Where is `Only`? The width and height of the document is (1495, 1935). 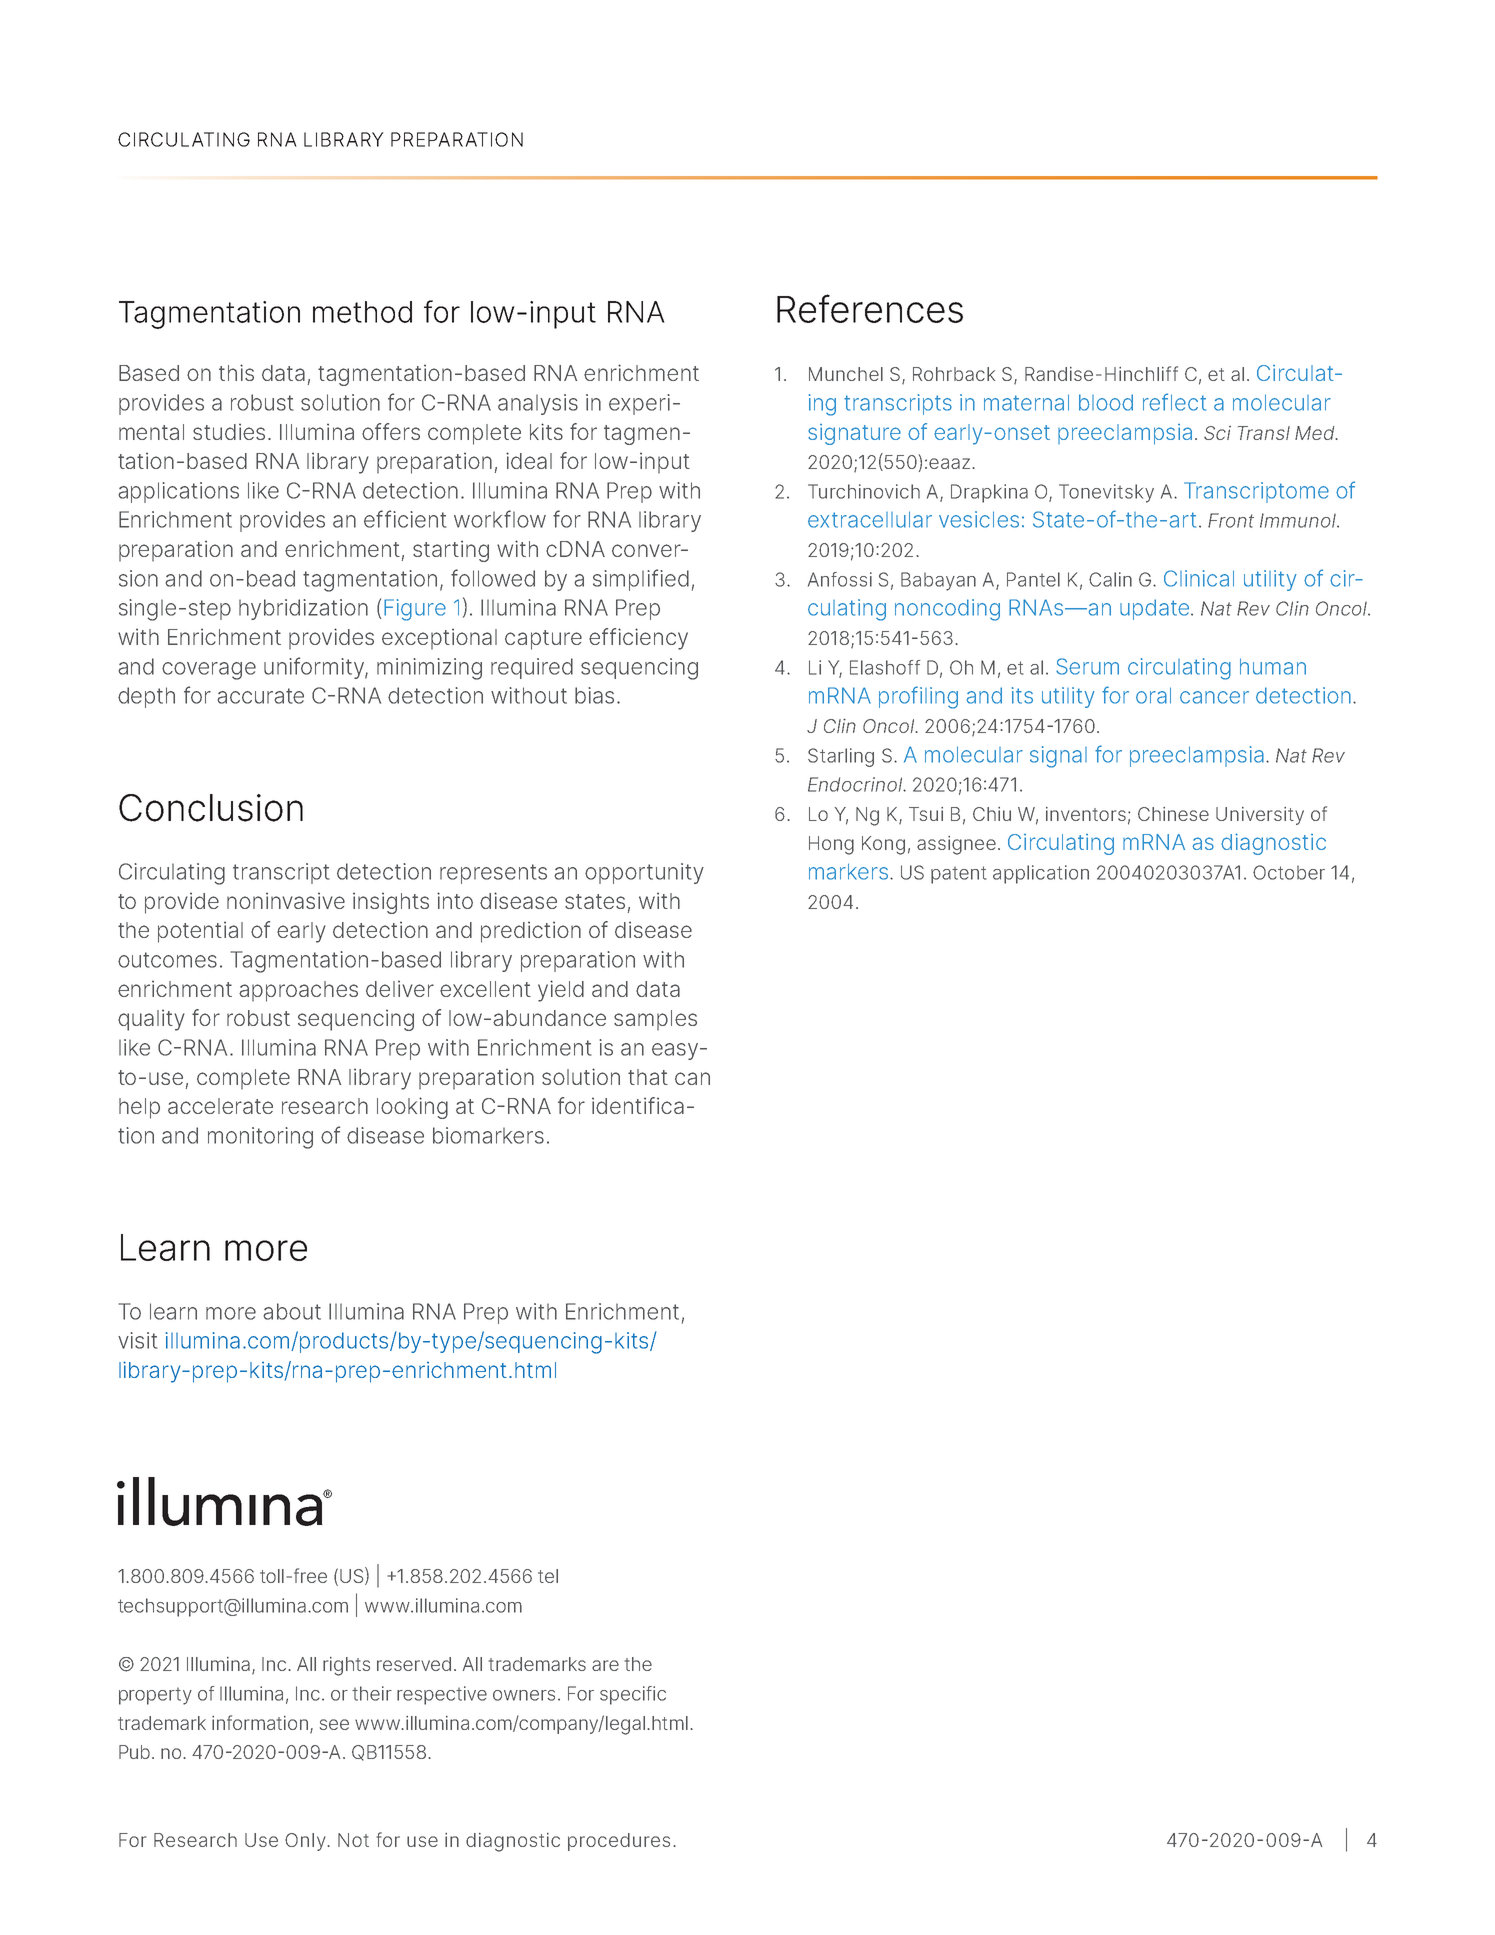
Only is located at coordinates (306, 1842).
